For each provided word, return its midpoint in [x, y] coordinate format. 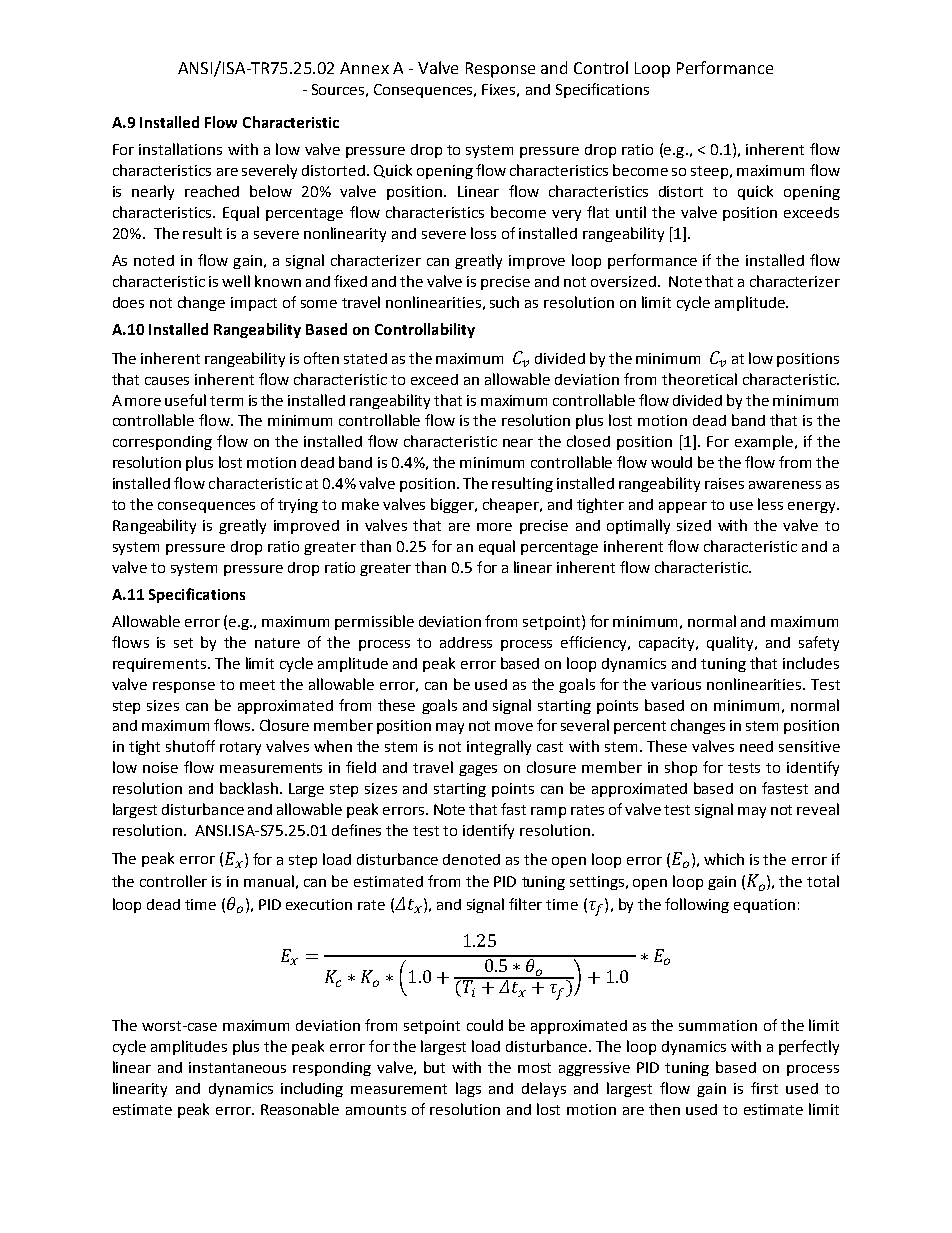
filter [525, 904]
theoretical [699, 379]
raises [724, 483]
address [466, 642]
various [676, 684]
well [236, 281]
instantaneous [237, 1067]
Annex [364, 68]
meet [257, 685]
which [724, 859]
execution [319, 904]
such [504, 302]
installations [180, 149]
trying [298, 506]
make [360, 504]
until [631, 212]
